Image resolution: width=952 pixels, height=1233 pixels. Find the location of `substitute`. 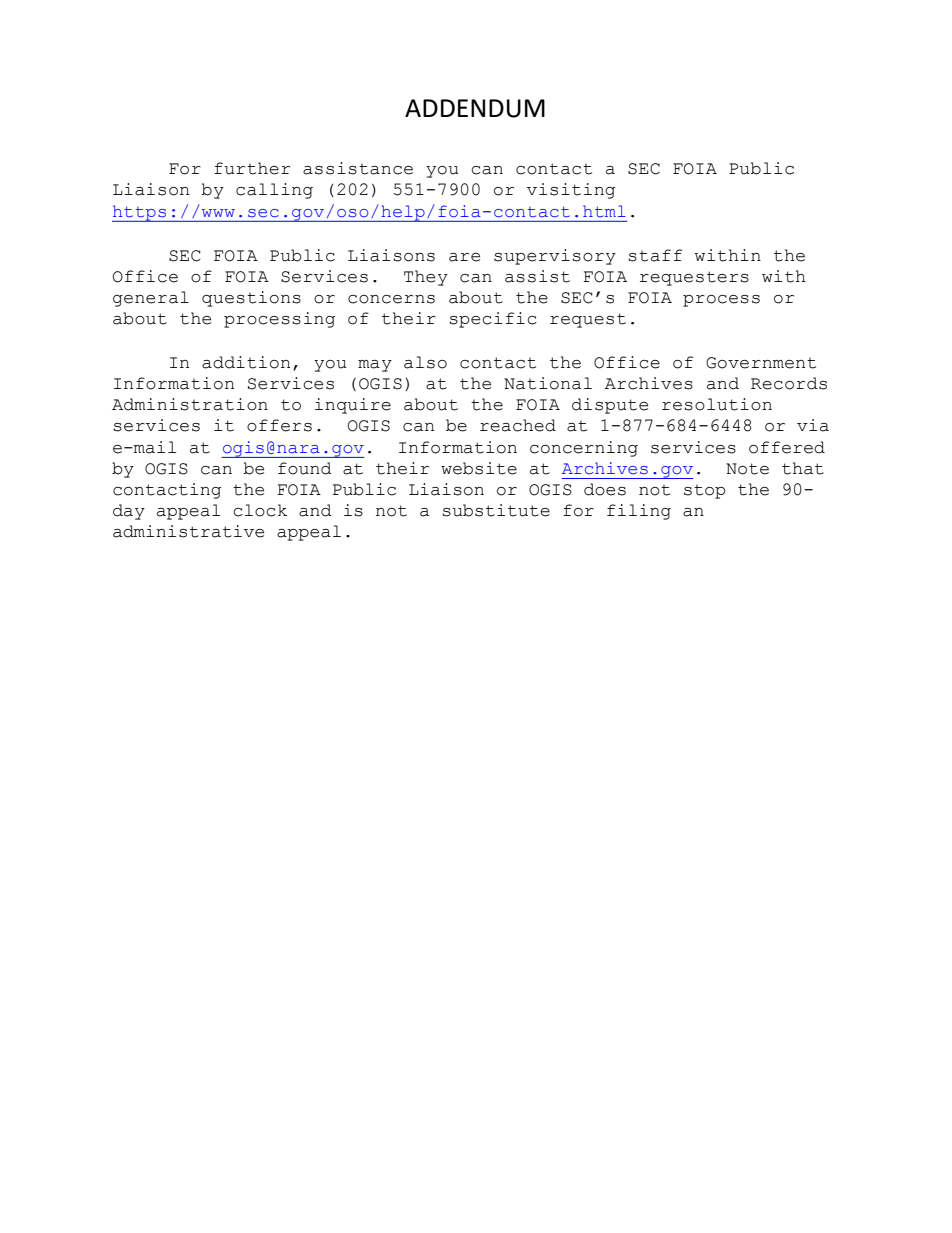

substitute is located at coordinates (496, 510).
